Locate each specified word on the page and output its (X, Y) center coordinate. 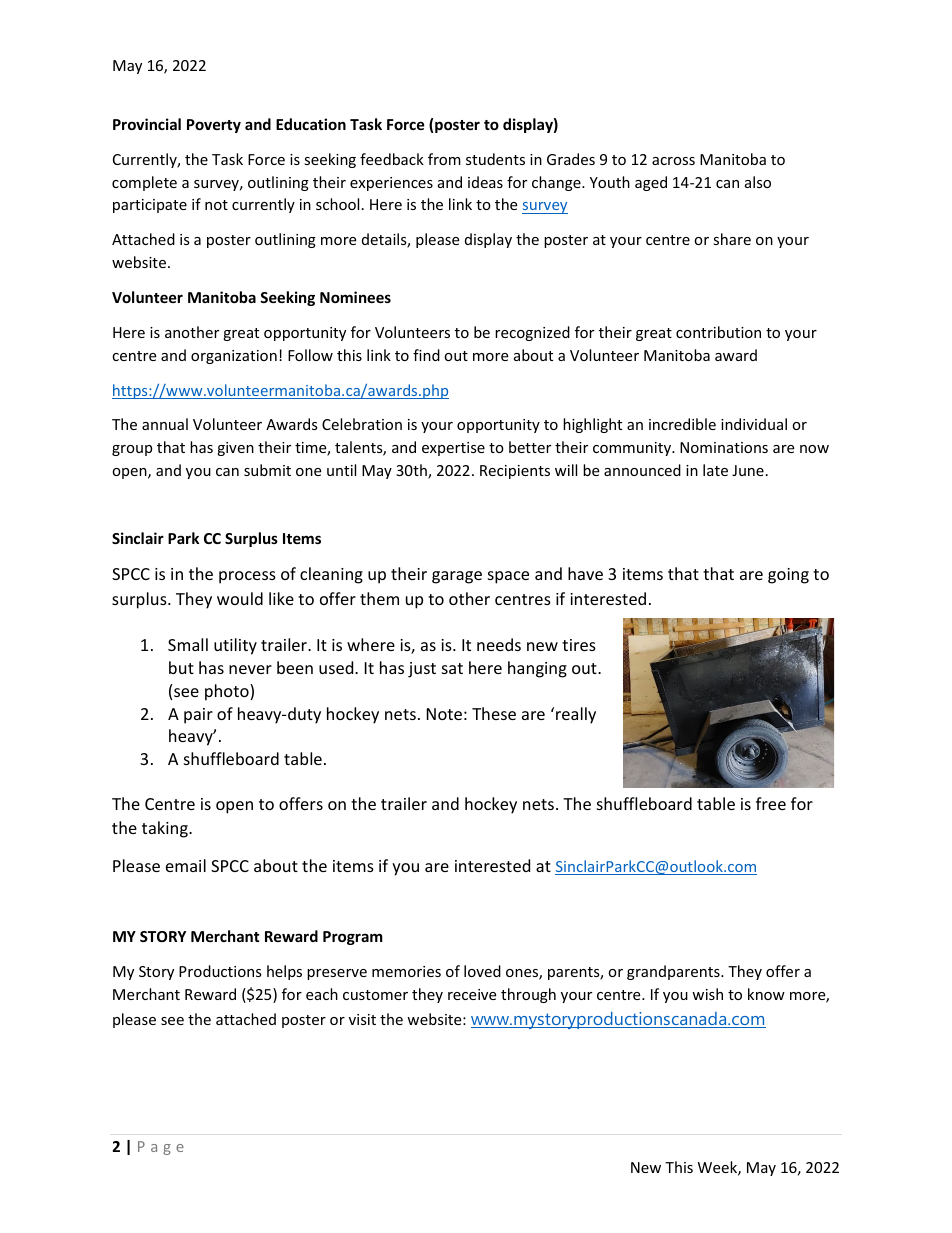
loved (482, 971)
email (186, 865)
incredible (682, 424)
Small (188, 644)
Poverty (214, 126)
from (444, 159)
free (771, 803)
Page (161, 1148)
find (426, 355)
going (788, 576)
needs (499, 644)
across (673, 161)
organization (234, 357)
